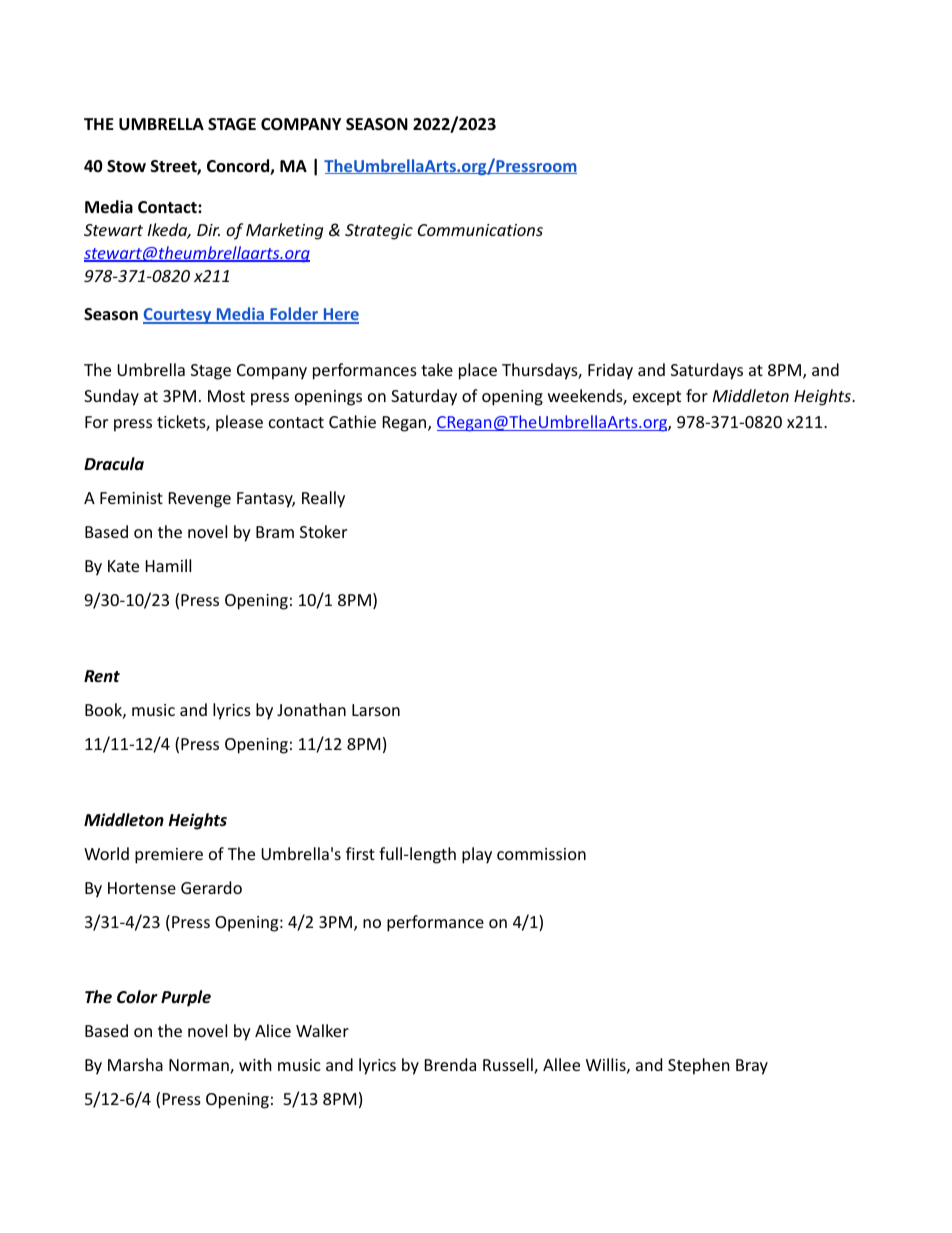  What do you see at coordinates (208, 230) in the page?
I see `Dir` at bounding box center [208, 230].
